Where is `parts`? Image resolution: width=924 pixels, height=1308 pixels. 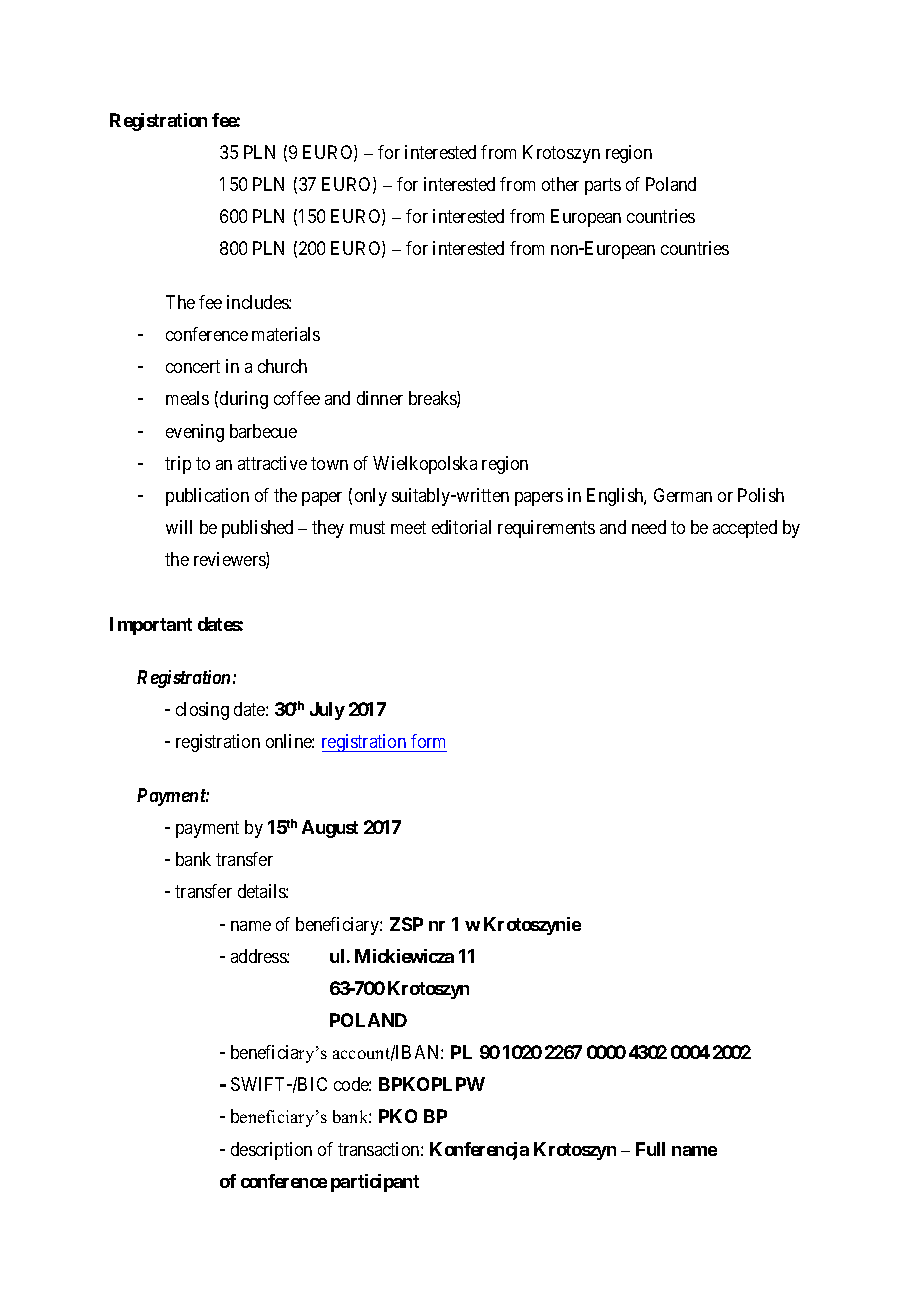
parts is located at coordinates (603, 186).
